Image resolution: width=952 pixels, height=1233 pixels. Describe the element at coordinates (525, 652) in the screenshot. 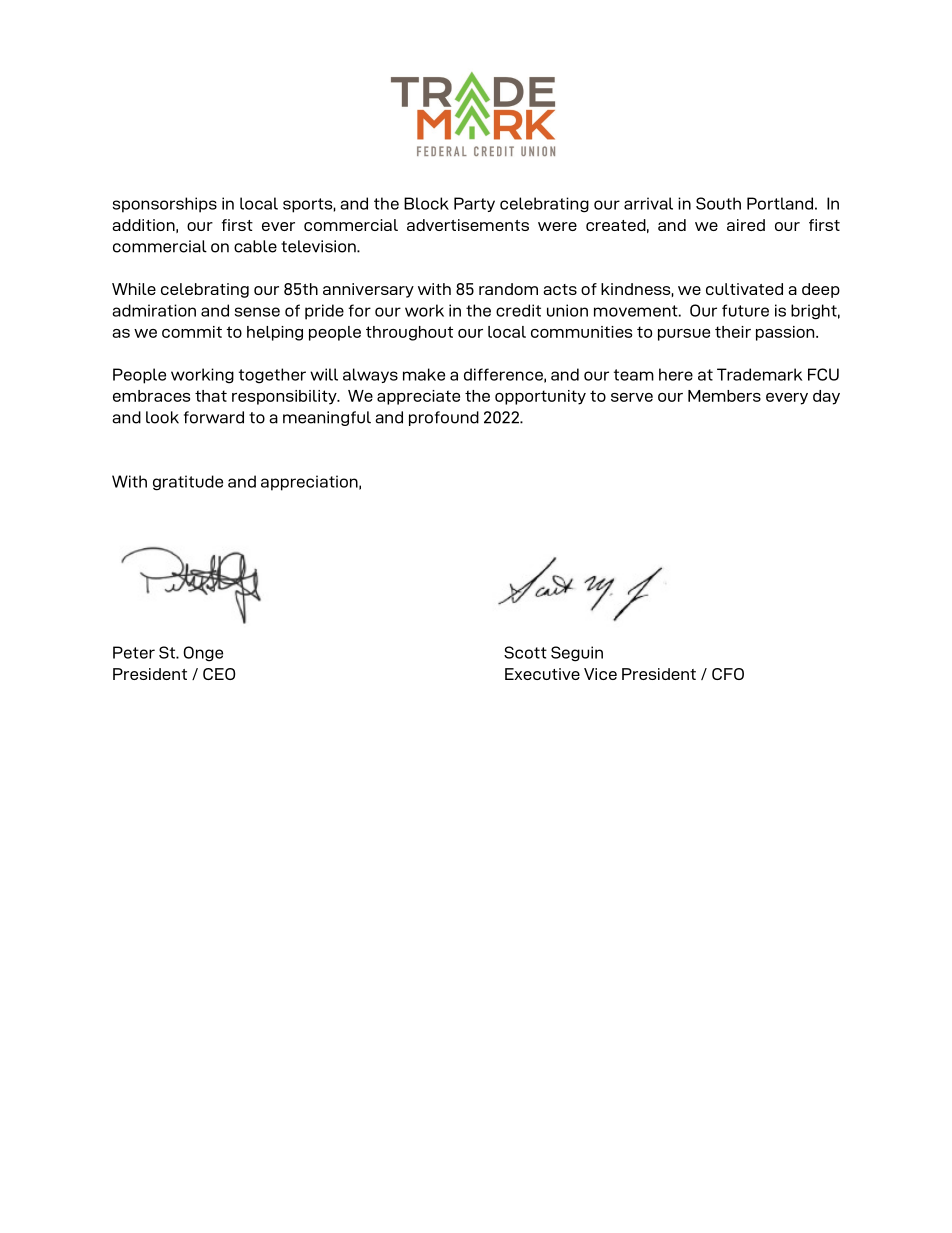

I see `Scott` at that location.
